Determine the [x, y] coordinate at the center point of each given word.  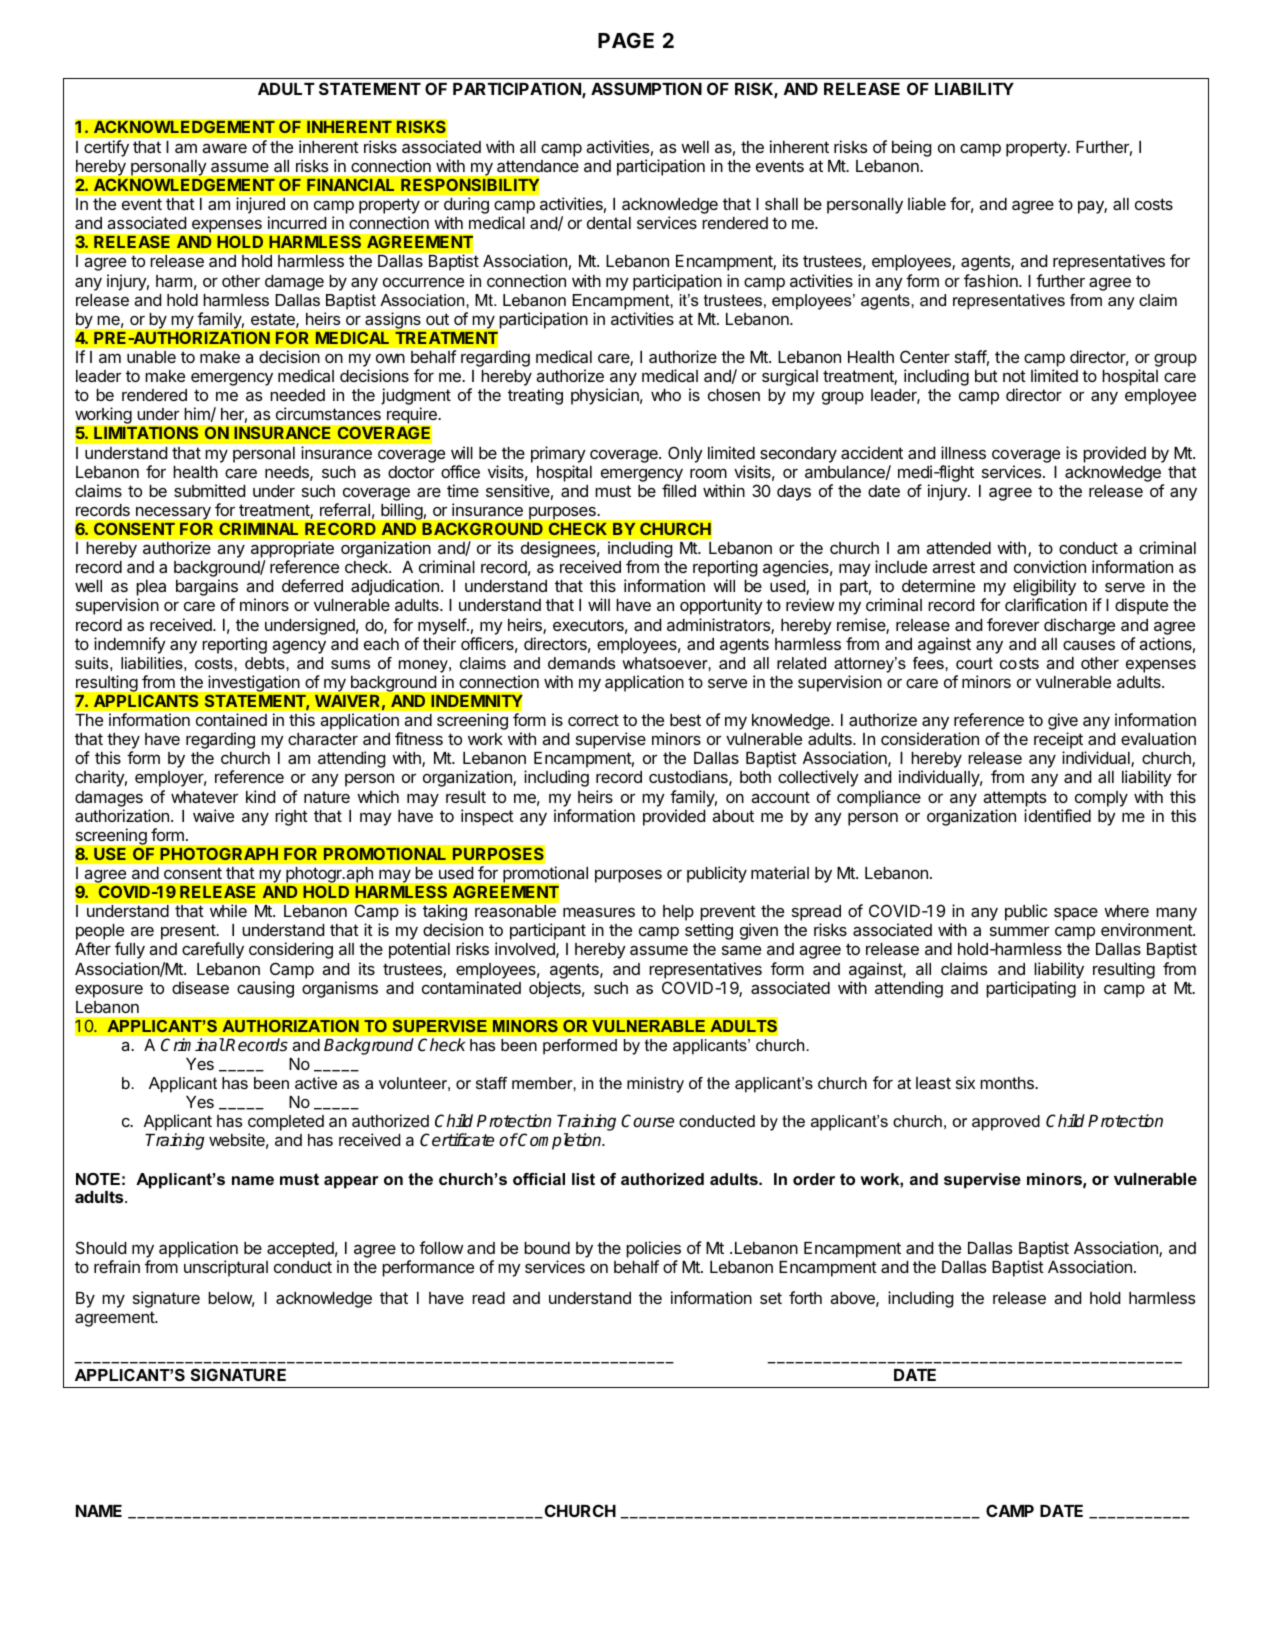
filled [679, 490]
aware [224, 148]
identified [1057, 815]
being [912, 148]
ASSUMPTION [646, 88]
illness [963, 452]
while [228, 910]
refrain [117, 1266]
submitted [209, 490]
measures [599, 912]
